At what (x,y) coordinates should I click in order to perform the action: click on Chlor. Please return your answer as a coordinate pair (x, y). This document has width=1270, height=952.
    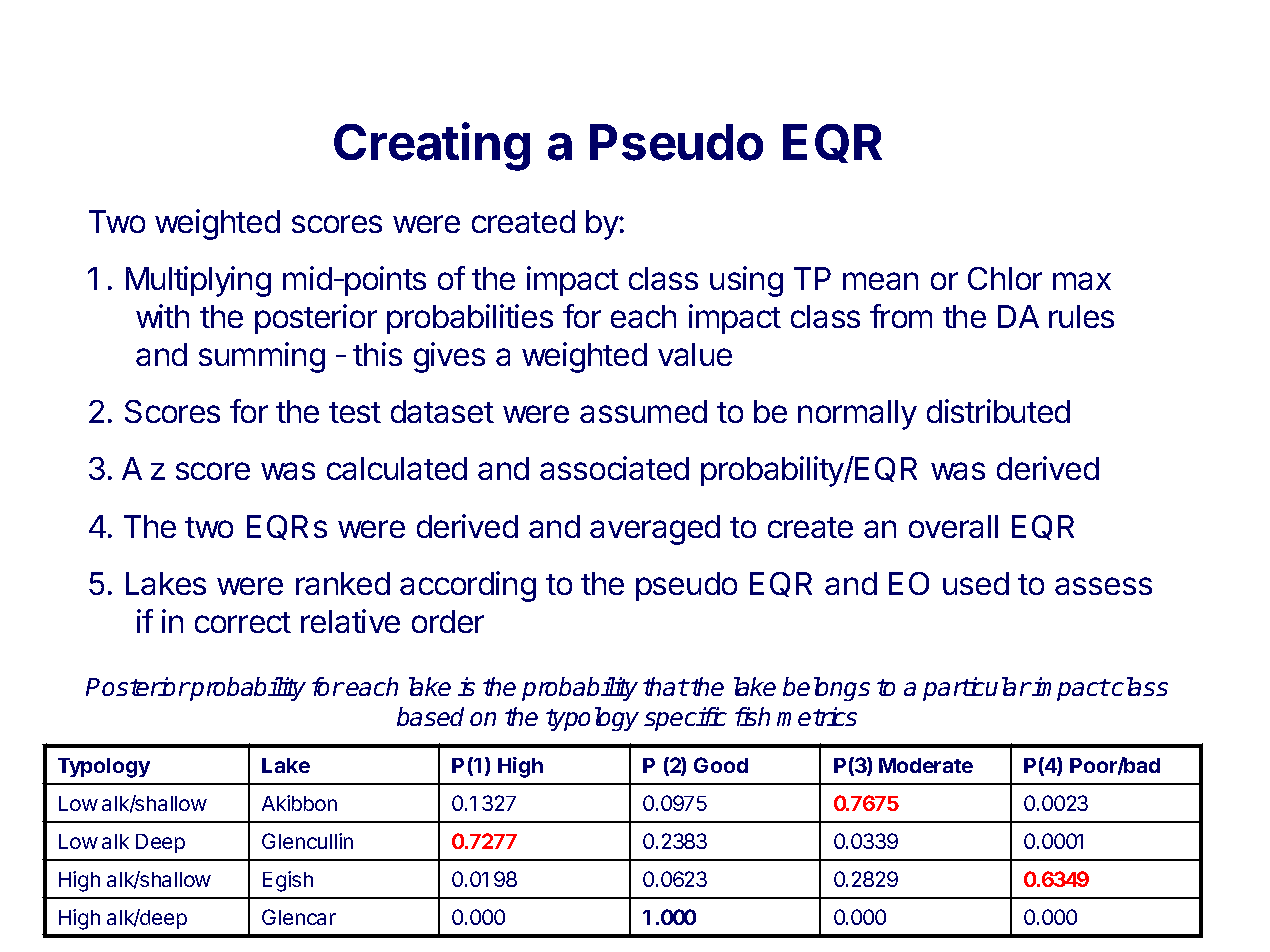
    Looking at the image, I should click on (1005, 278).
